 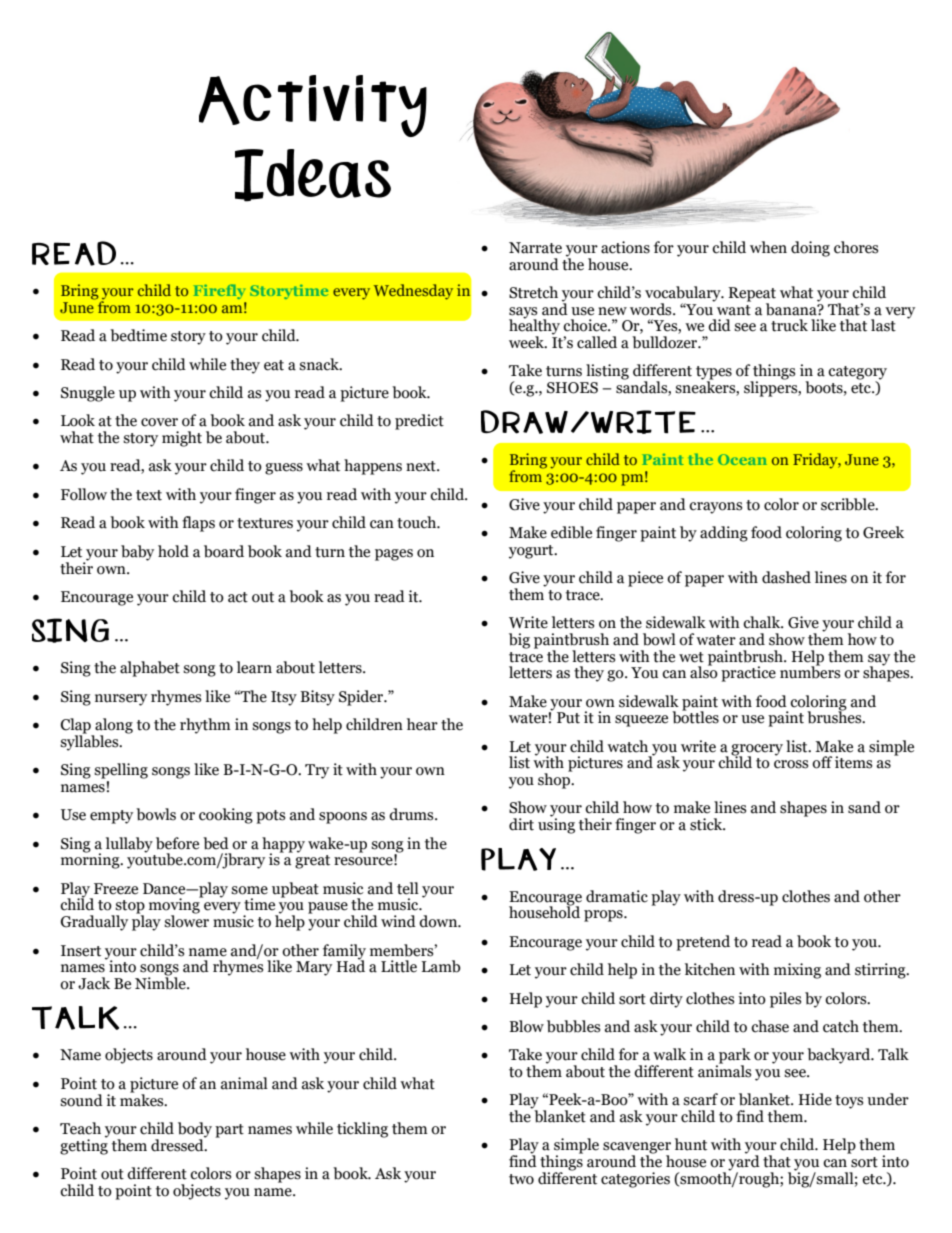 What do you see at coordinates (521, 1179) in the image?
I see `two` at bounding box center [521, 1179].
